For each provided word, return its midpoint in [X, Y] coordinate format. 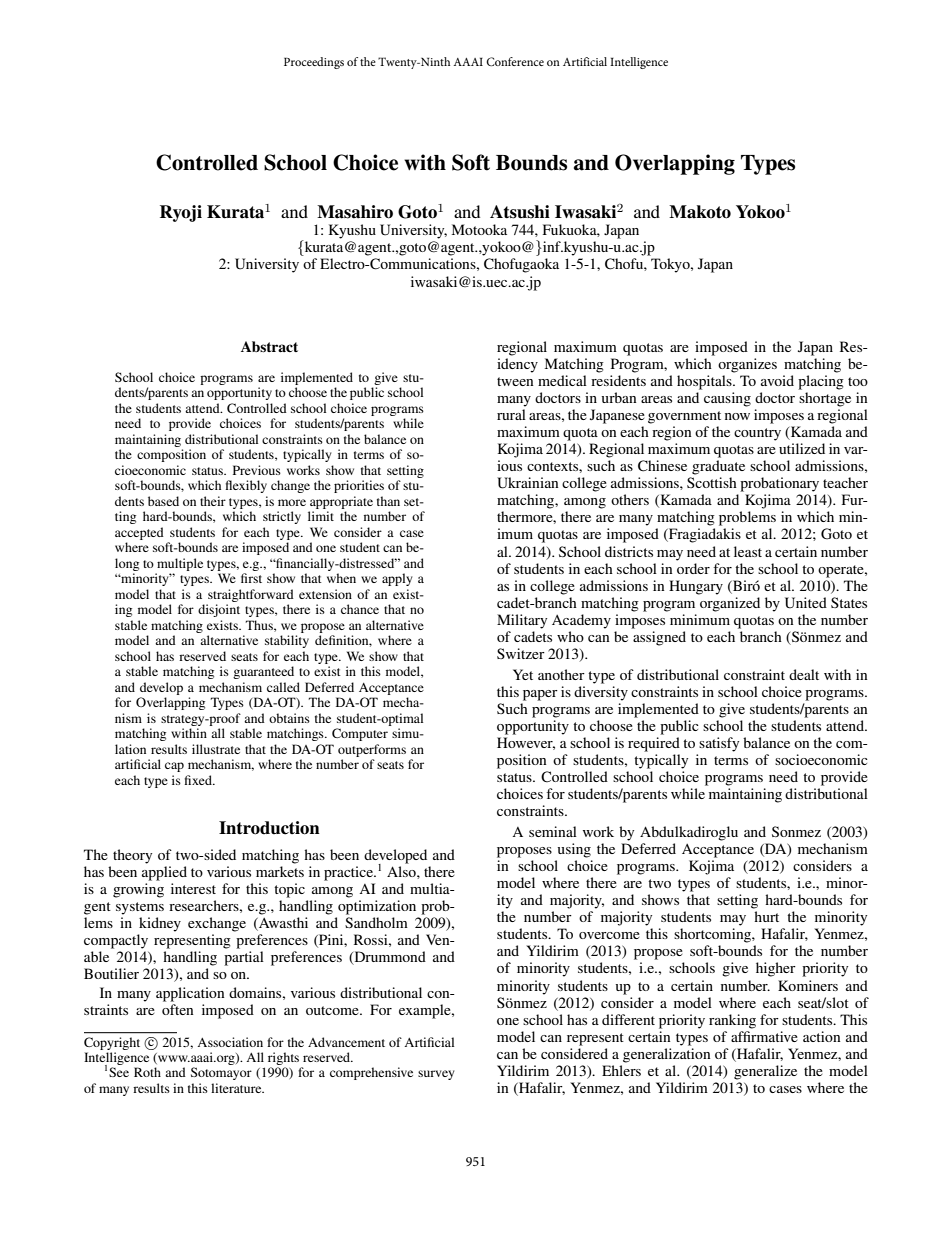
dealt [804, 674]
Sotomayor [221, 1073]
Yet [523, 674]
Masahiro [355, 212]
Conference [515, 61]
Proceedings [314, 63]
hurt [766, 916]
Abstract [269, 347]
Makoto [700, 212]
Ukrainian [528, 483]
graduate [718, 467]
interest [193, 888]
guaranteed [263, 672]
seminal [553, 831]
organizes [747, 365]
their [213, 501]
